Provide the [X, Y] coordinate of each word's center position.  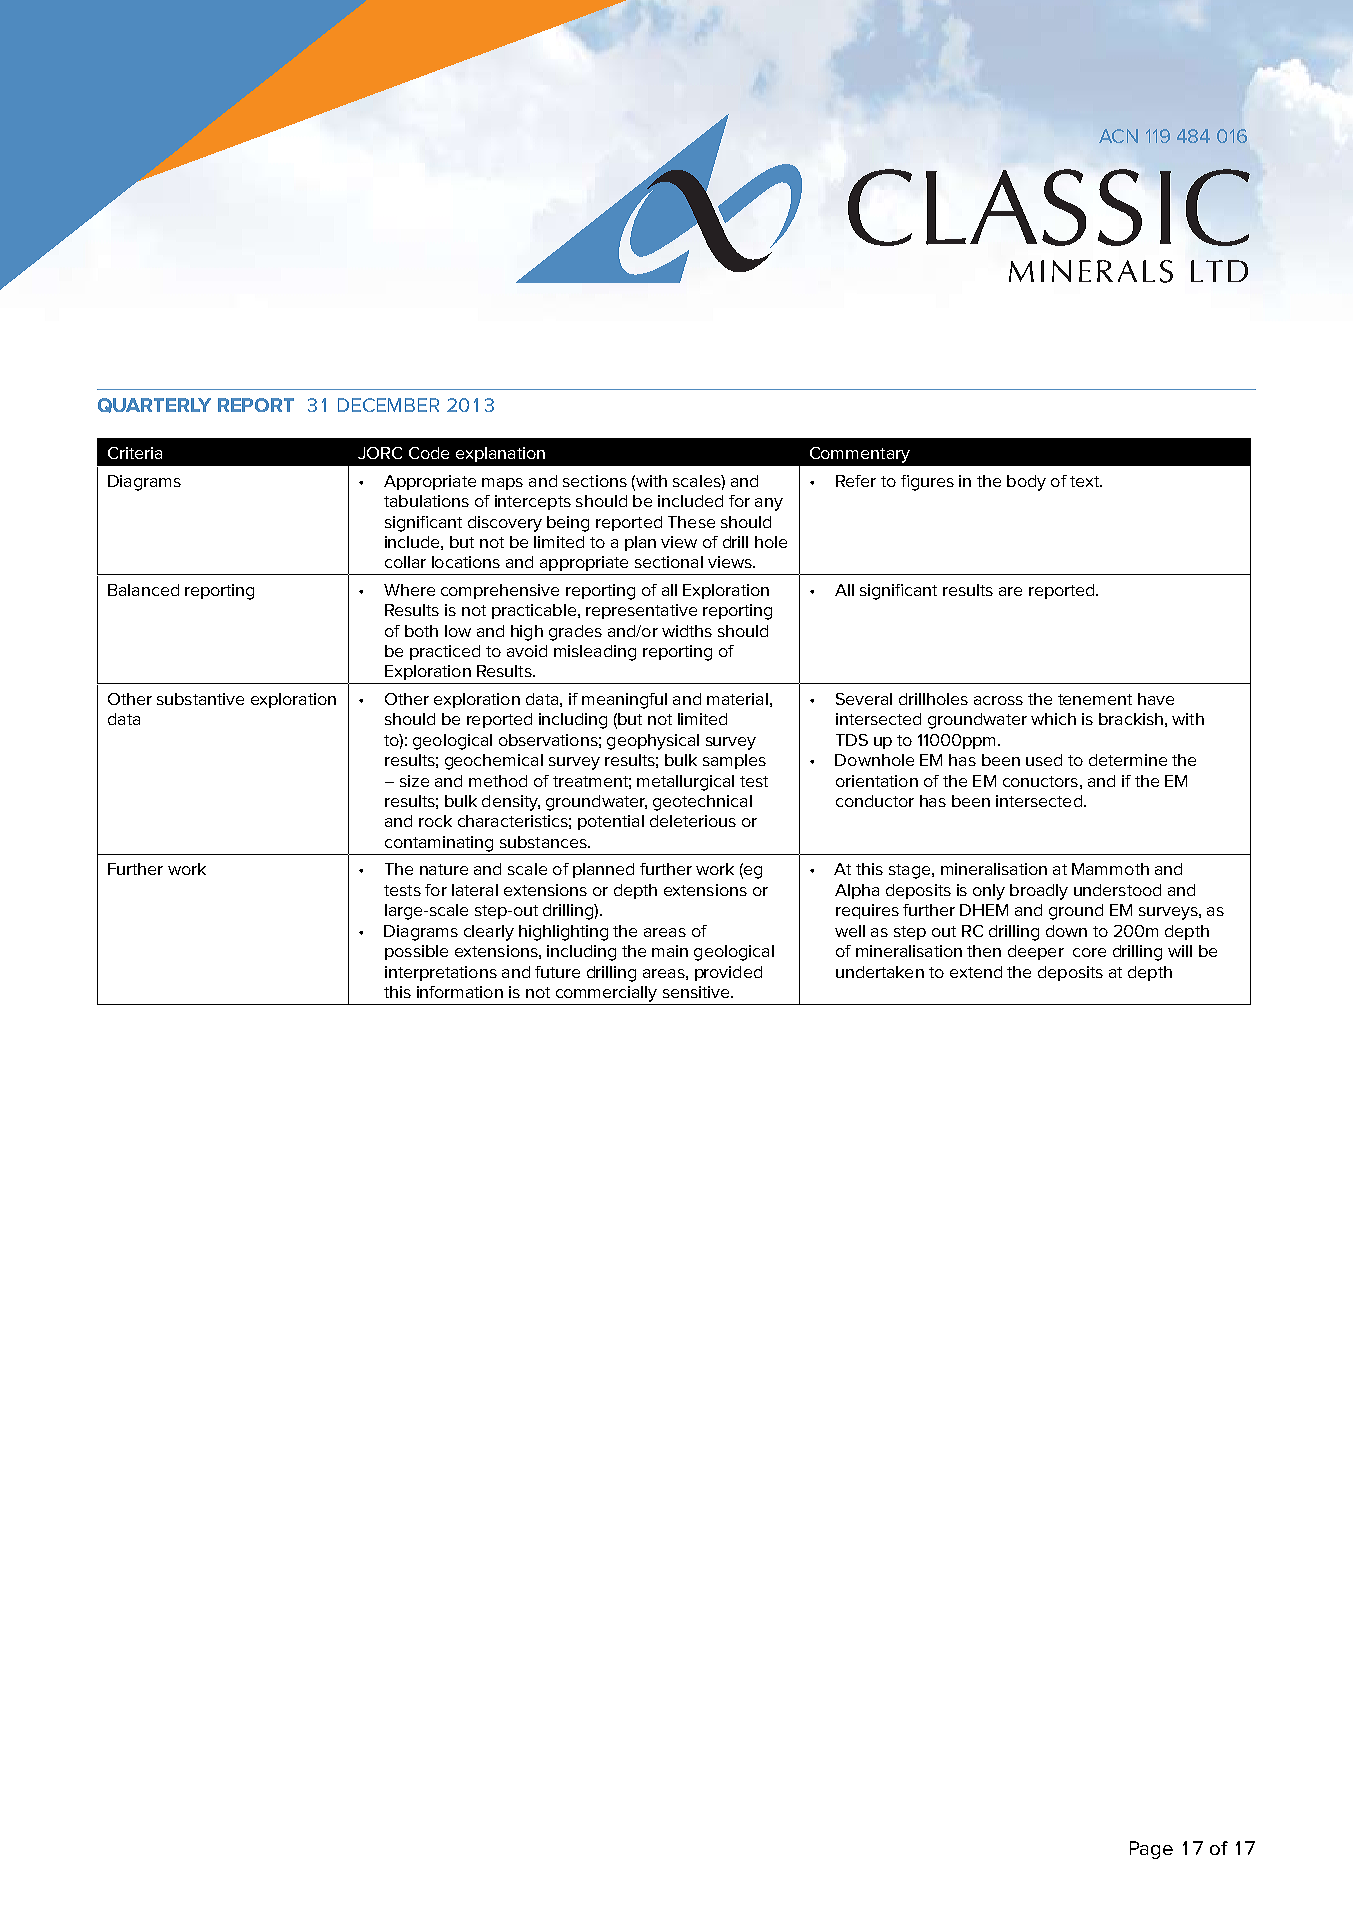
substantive [200, 699]
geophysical [653, 742]
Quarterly [154, 405]
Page [1151, 1850]
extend [976, 972]
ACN [1118, 136]
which [1053, 719]
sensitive [697, 992]
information [460, 992]
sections [595, 481]
